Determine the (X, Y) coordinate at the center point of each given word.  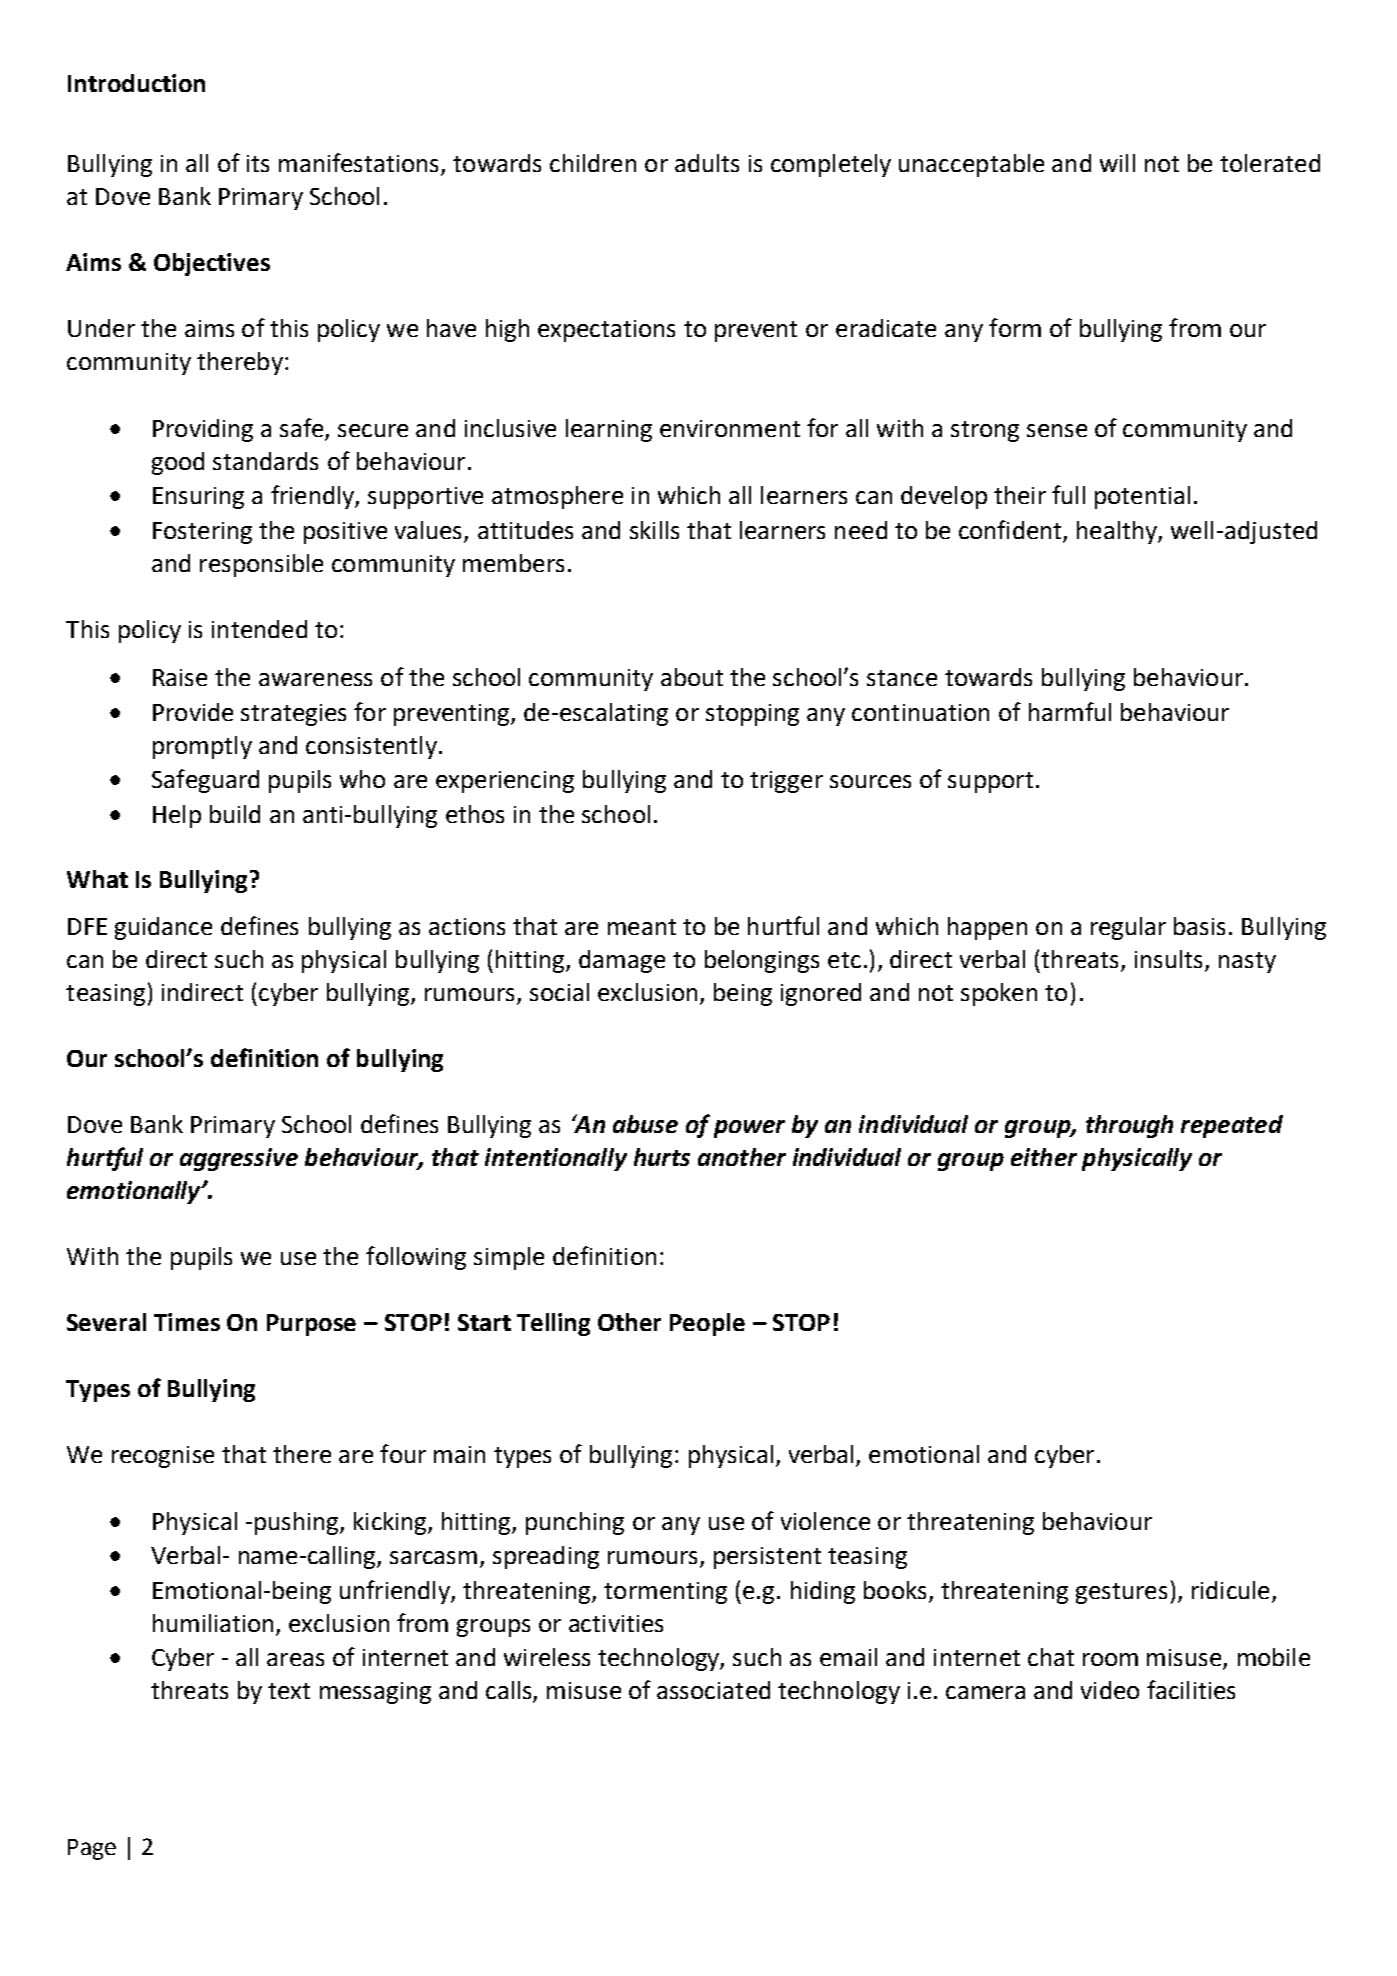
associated (713, 1690)
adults (707, 163)
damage (622, 961)
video (1110, 1690)
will (1117, 163)
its (258, 163)
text (289, 1691)
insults (1168, 959)
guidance (163, 928)
